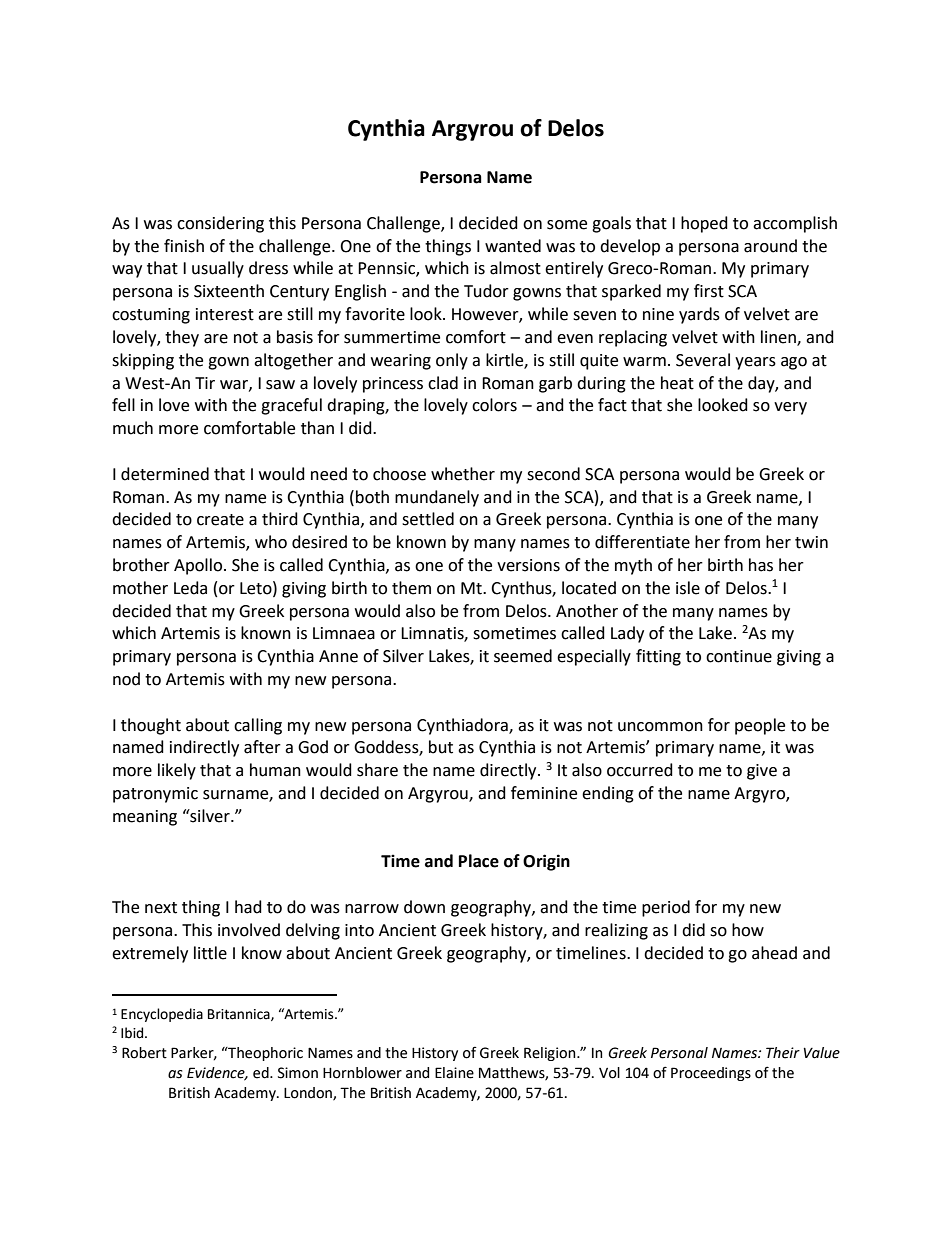  Describe the element at coordinates (513, 246) in the screenshot. I see `wanted` at that location.
